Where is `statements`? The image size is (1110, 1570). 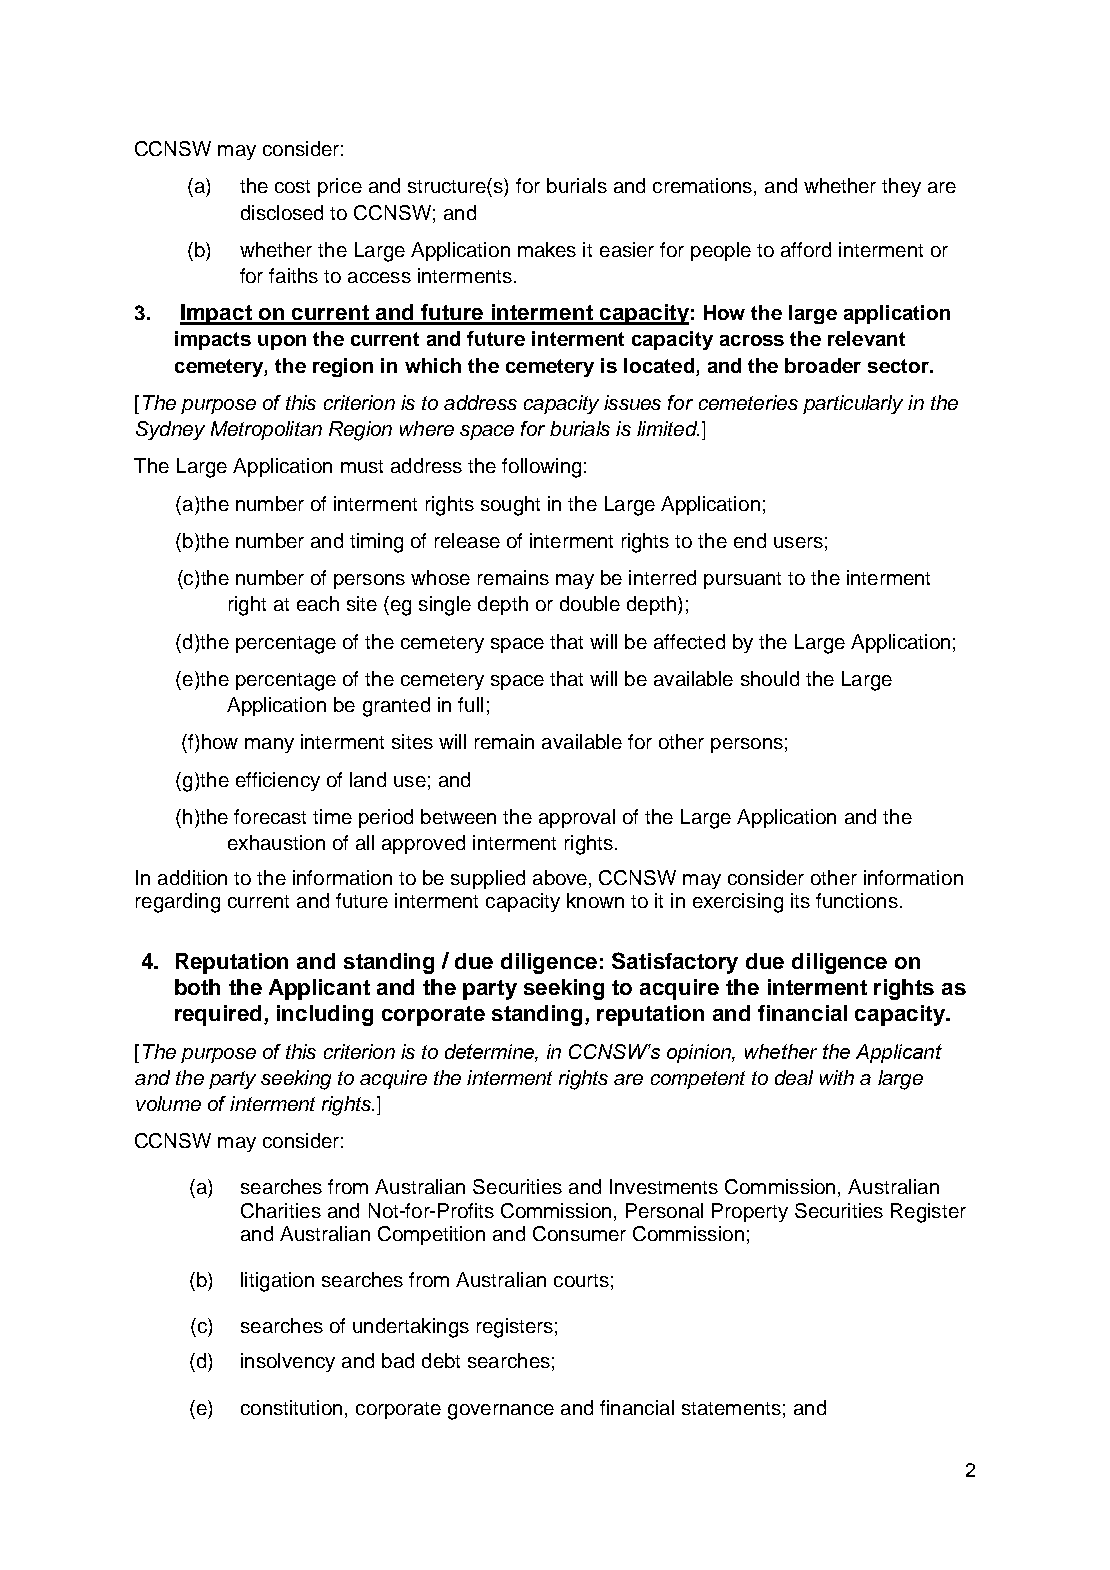 statements is located at coordinates (731, 1408).
